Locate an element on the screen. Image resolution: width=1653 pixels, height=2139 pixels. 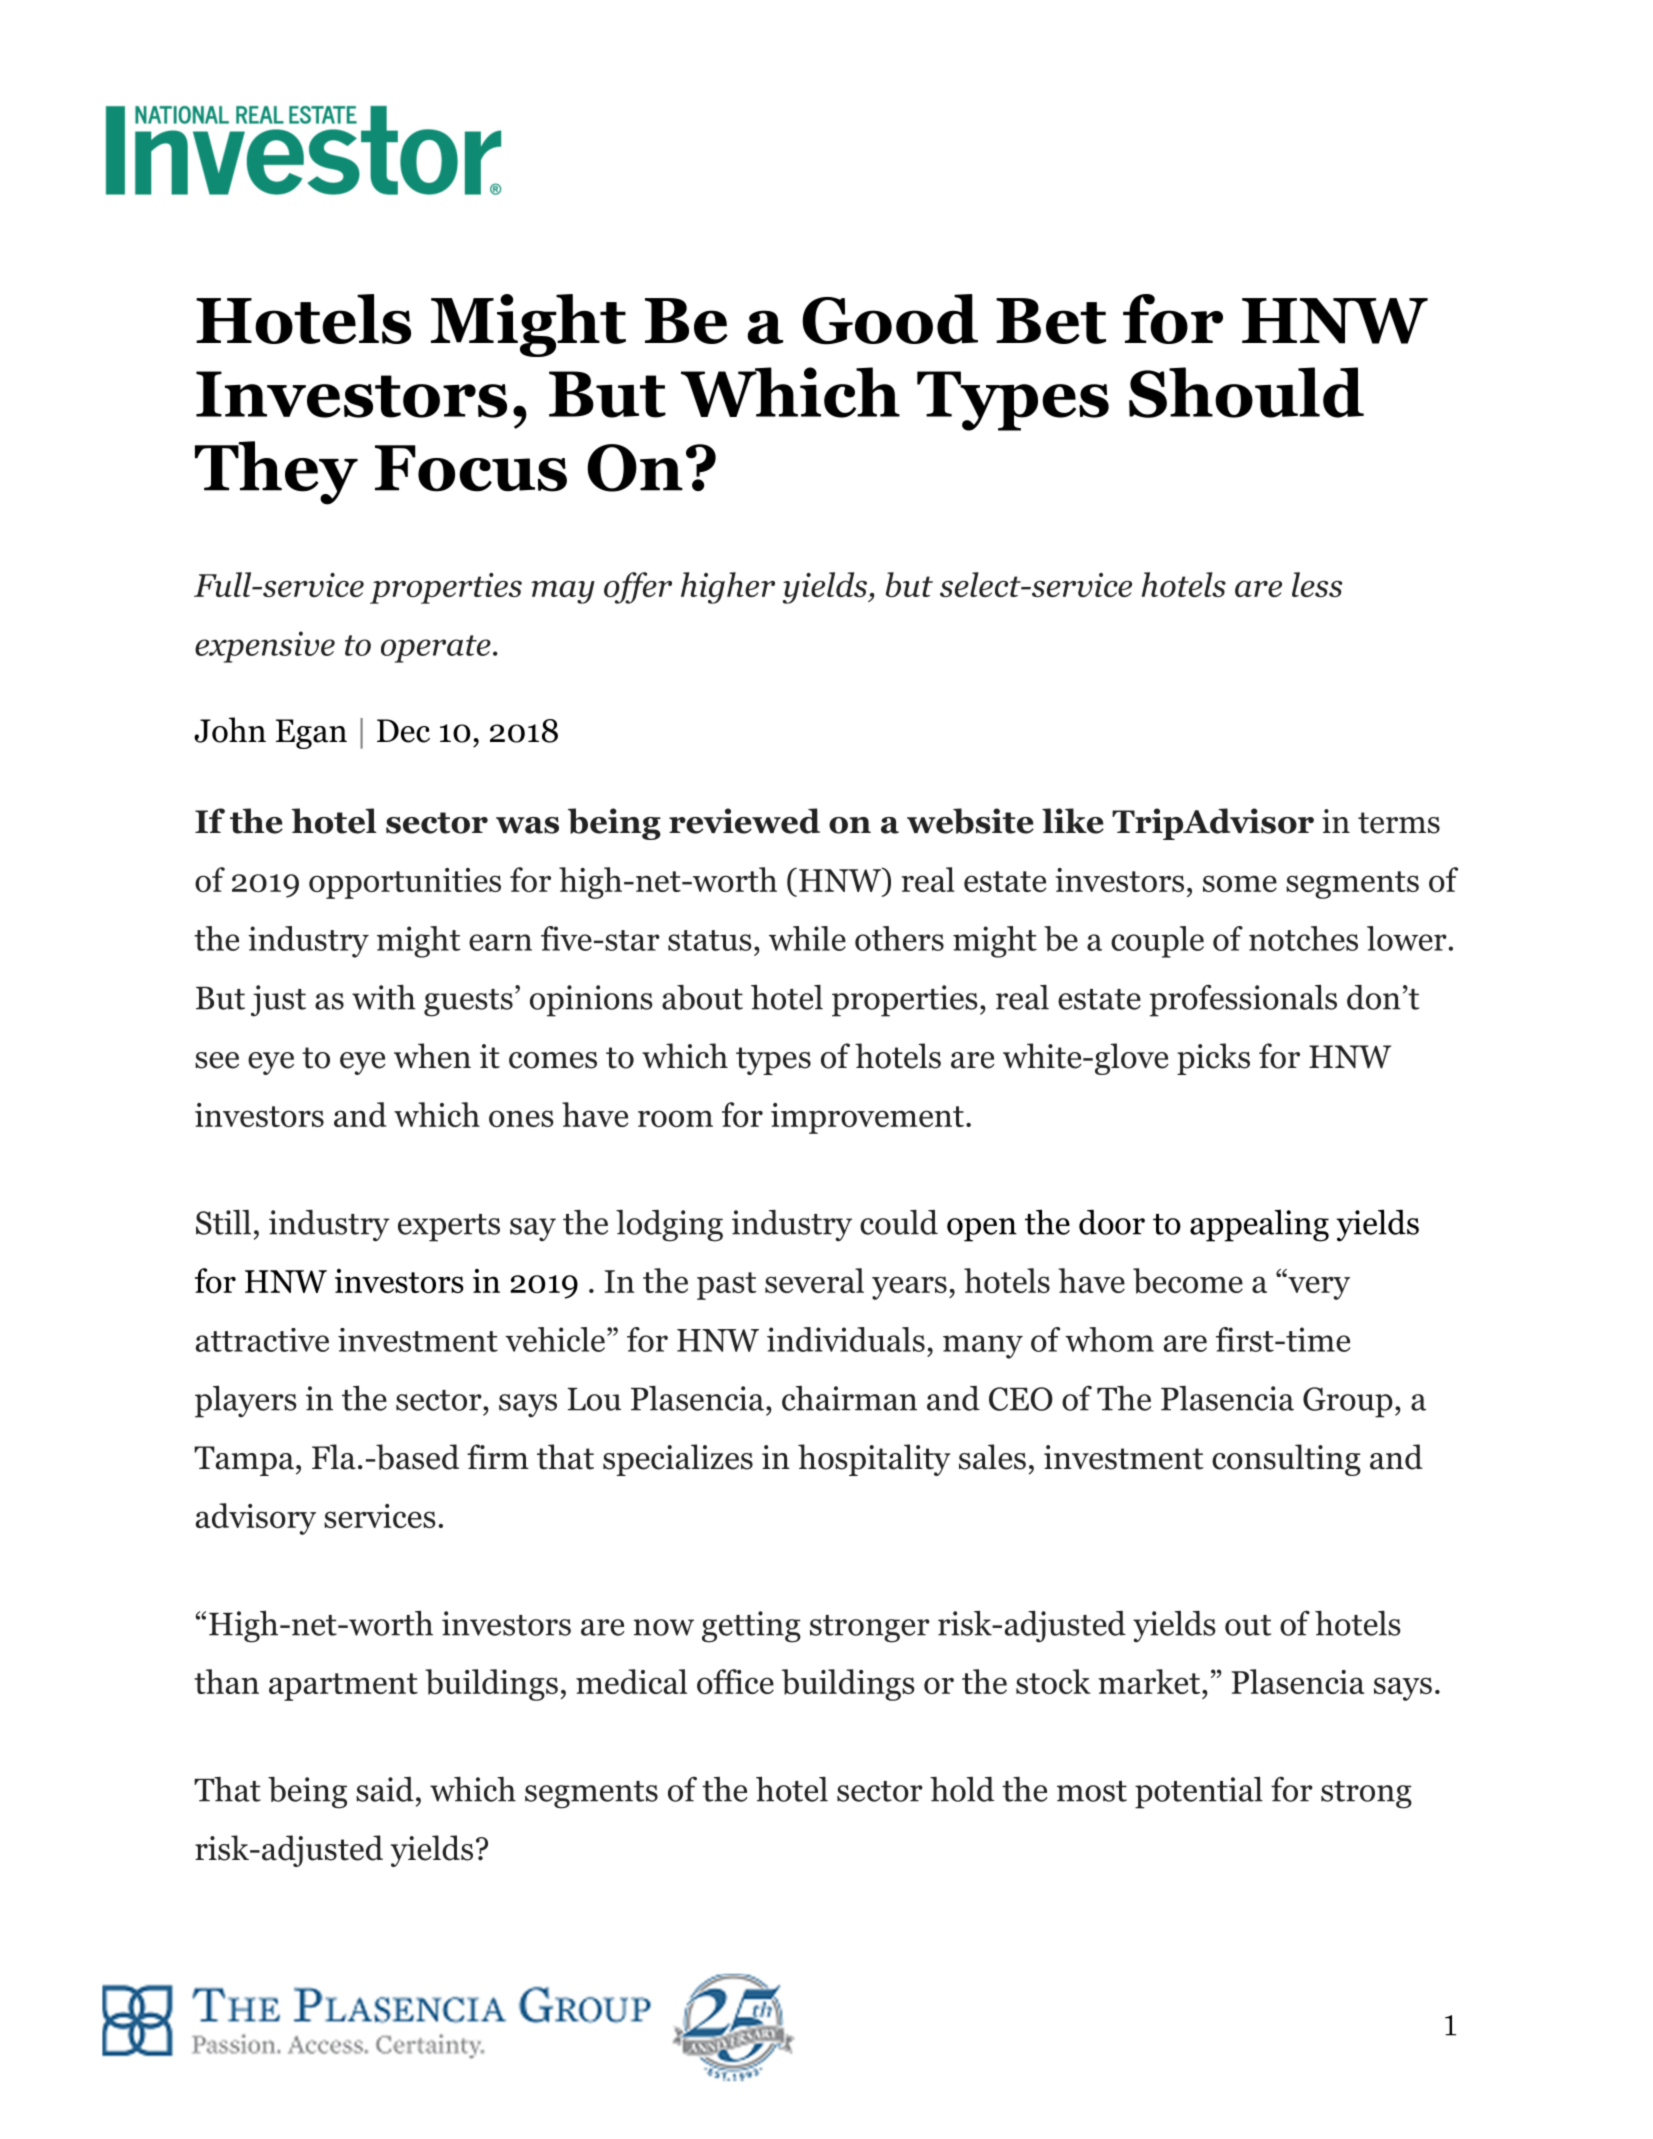
when is located at coordinates (432, 1056).
